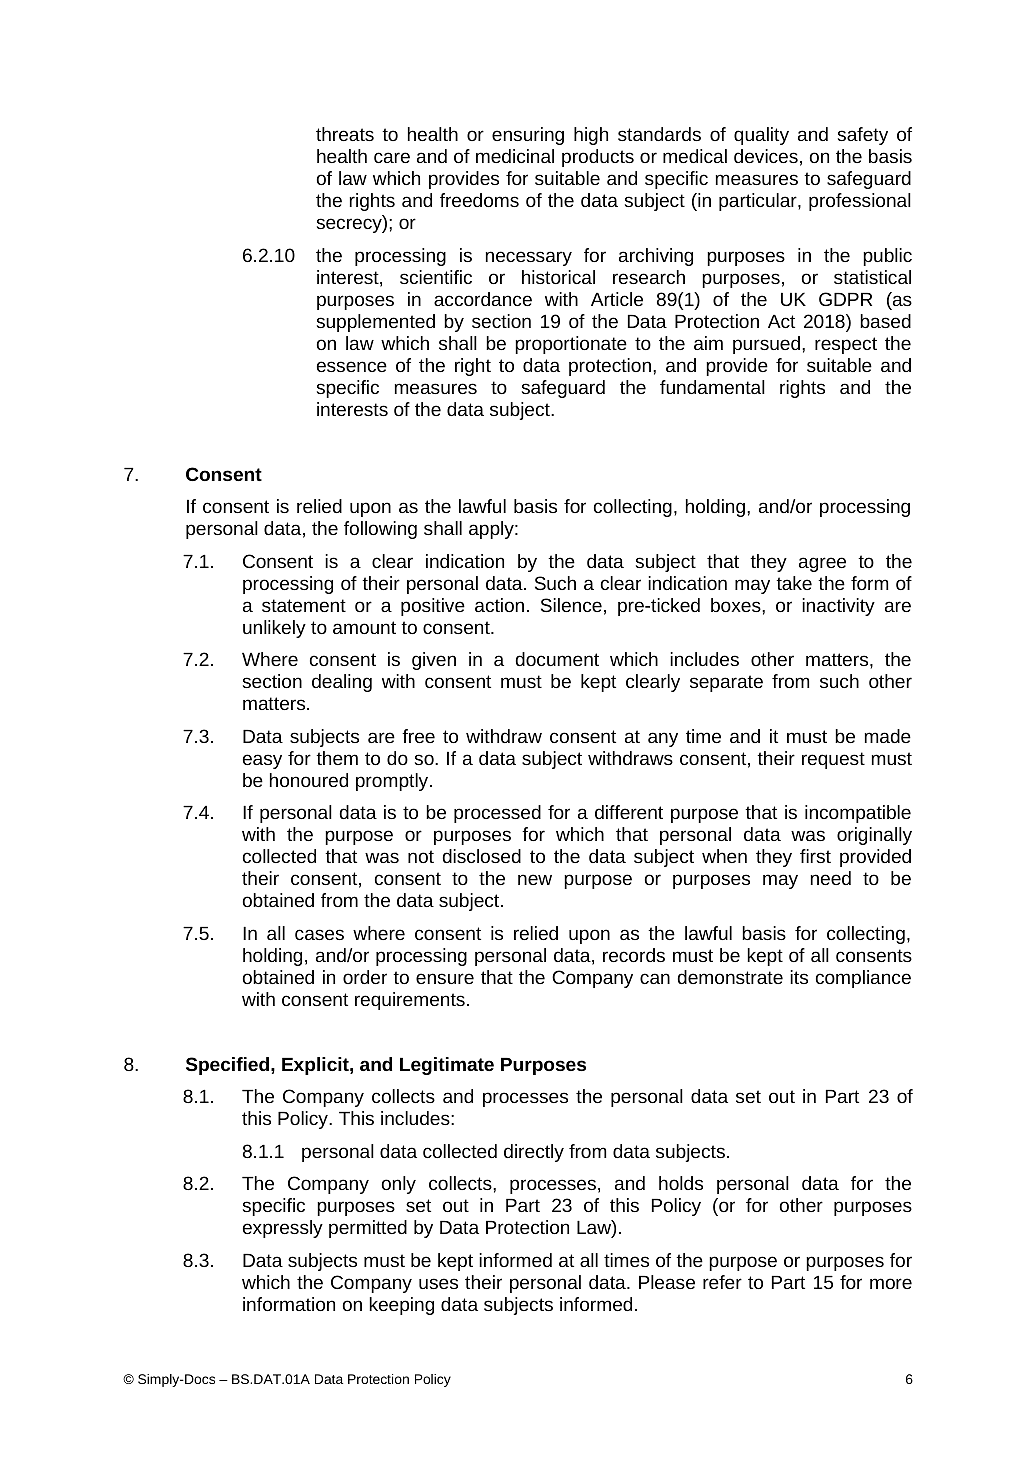 This document has height=1466, width=1036. What do you see at coordinates (833, 760) in the document?
I see `request` at bounding box center [833, 760].
